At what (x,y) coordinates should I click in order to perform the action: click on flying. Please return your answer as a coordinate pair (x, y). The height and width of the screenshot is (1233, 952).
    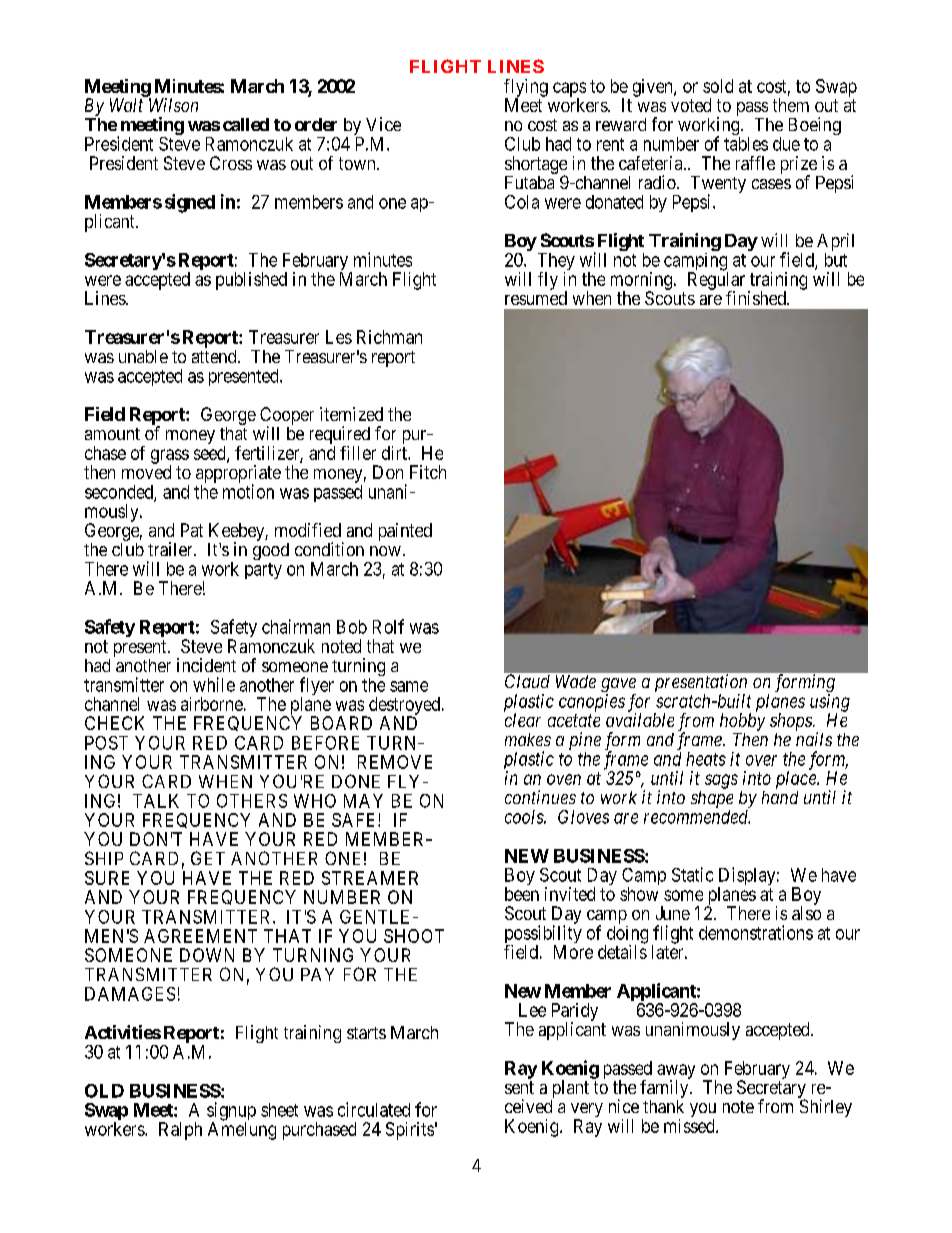
    Looking at the image, I should click on (526, 89).
